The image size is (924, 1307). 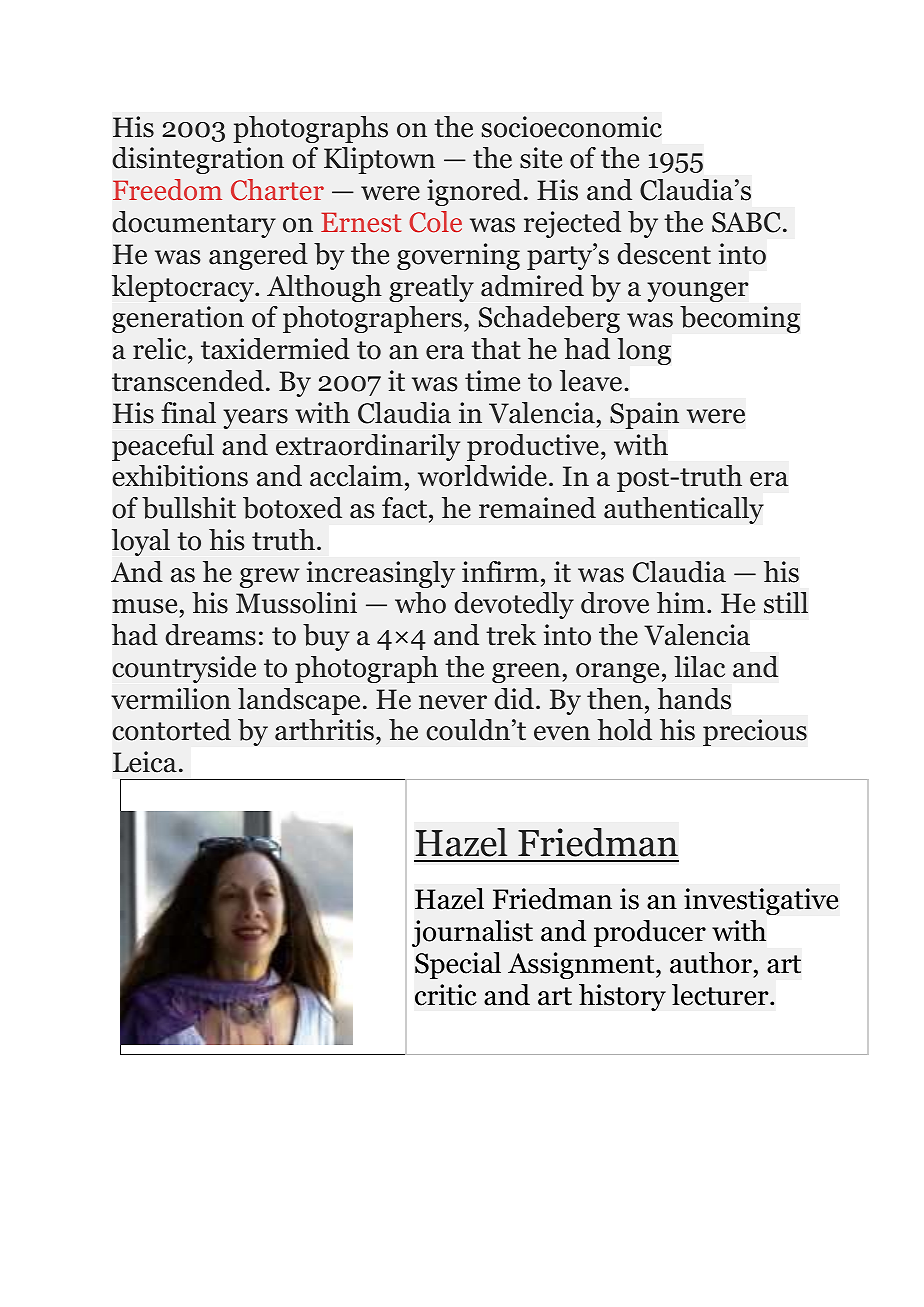 I want to click on him, so click(x=682, y=602).
